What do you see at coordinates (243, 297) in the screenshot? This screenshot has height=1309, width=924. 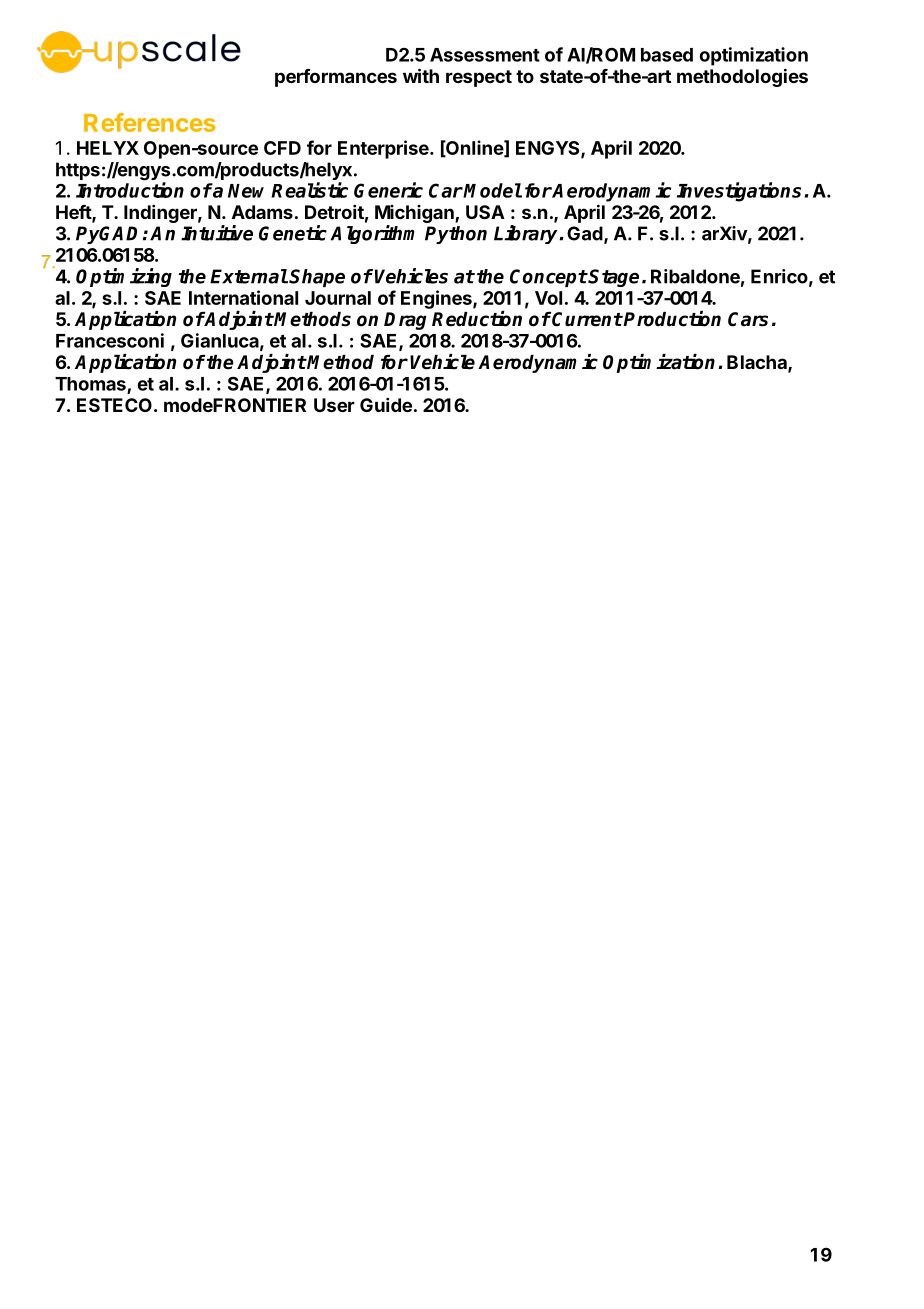 I see `International` at bounding box center [243, 297].
